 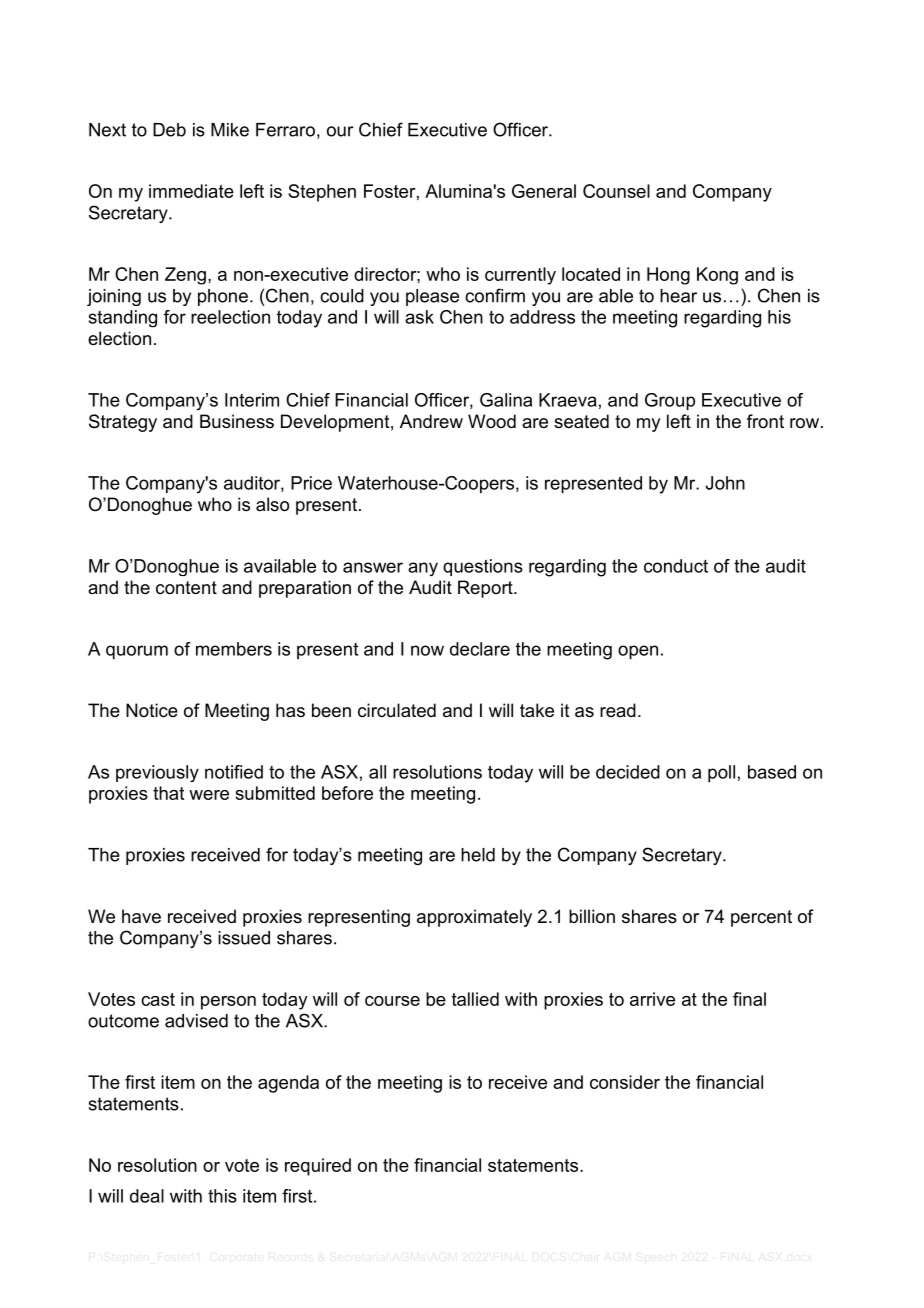 I want to click on declare, so click(x=480, y=649).
